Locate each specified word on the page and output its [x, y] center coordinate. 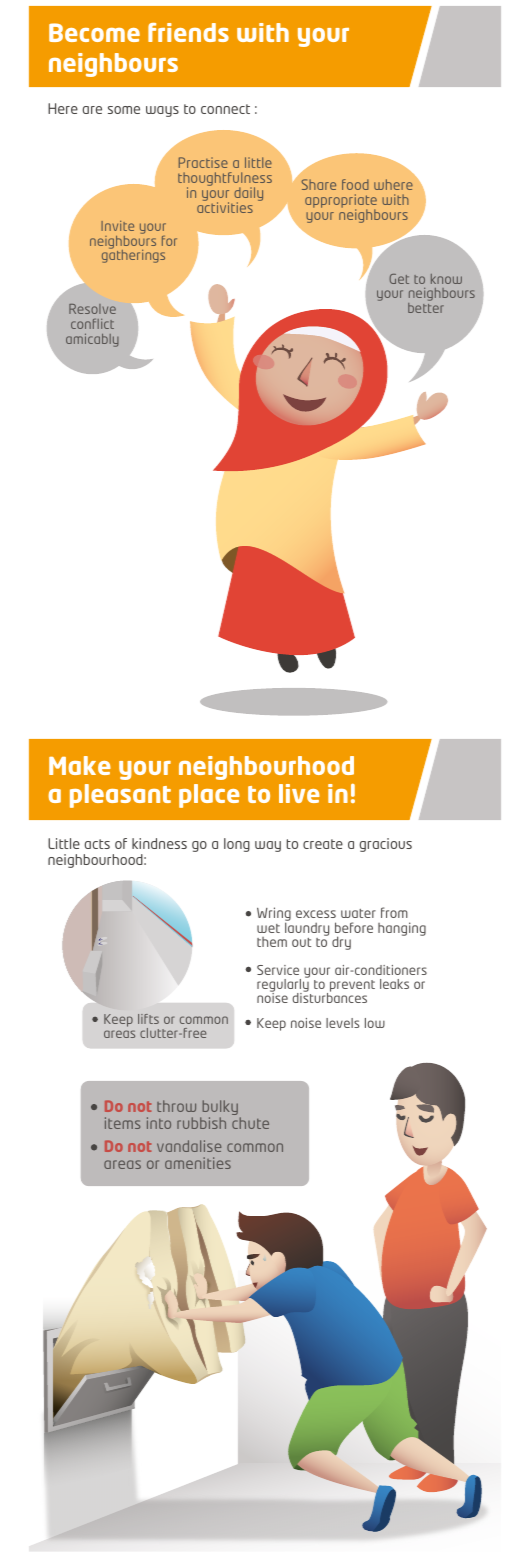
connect [225, 109]
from [394, 912]
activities [225, 207]
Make [80, 765]
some [124, 110]
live [299, 793]
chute [250, 1123]
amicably [92, 340]
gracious [386, 845]
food [355, 184]
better [426, 308]
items [122, 1123]
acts [97, 844]
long [237, 845]
